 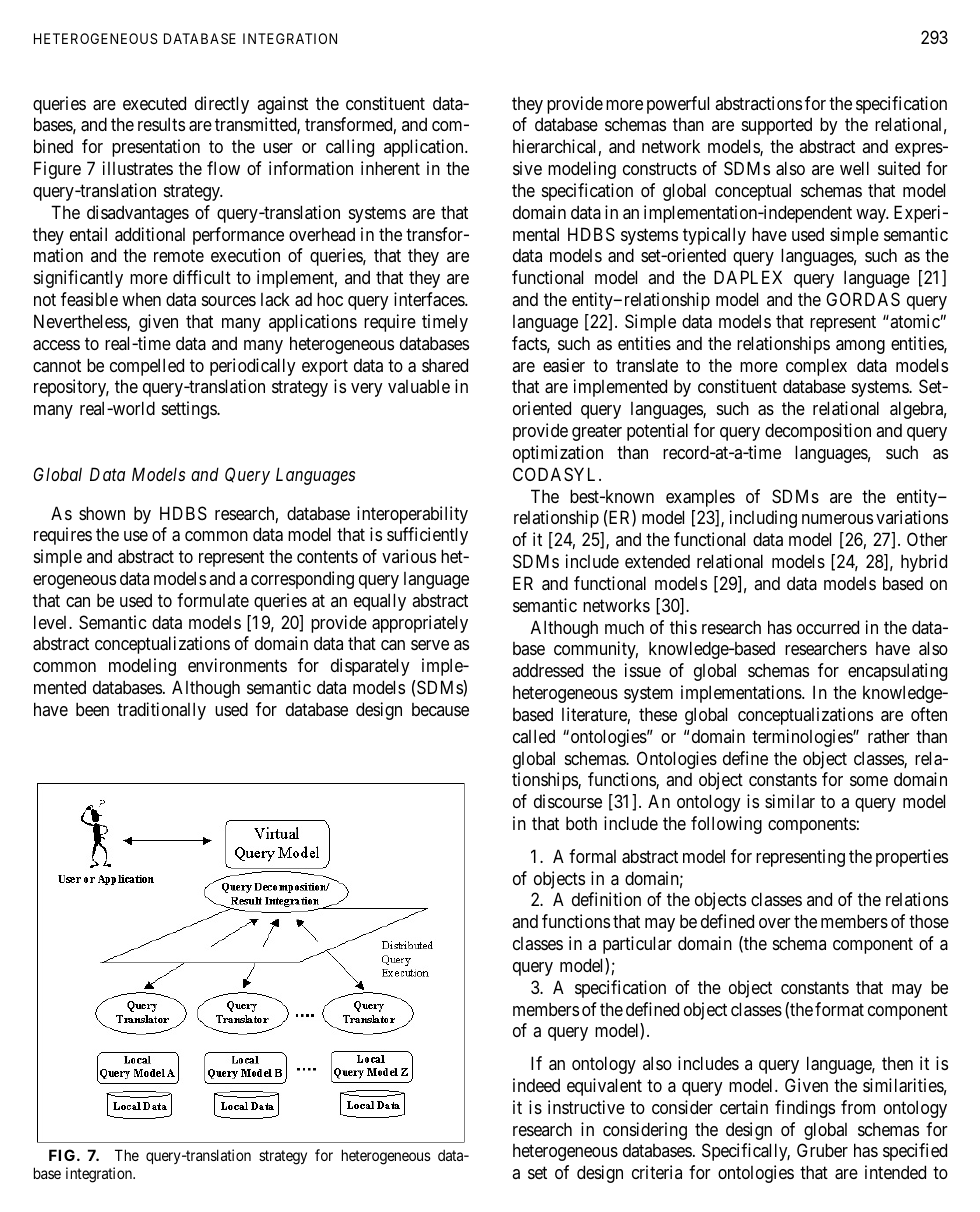 I want to click on shown, so click(x=102, y=513).
